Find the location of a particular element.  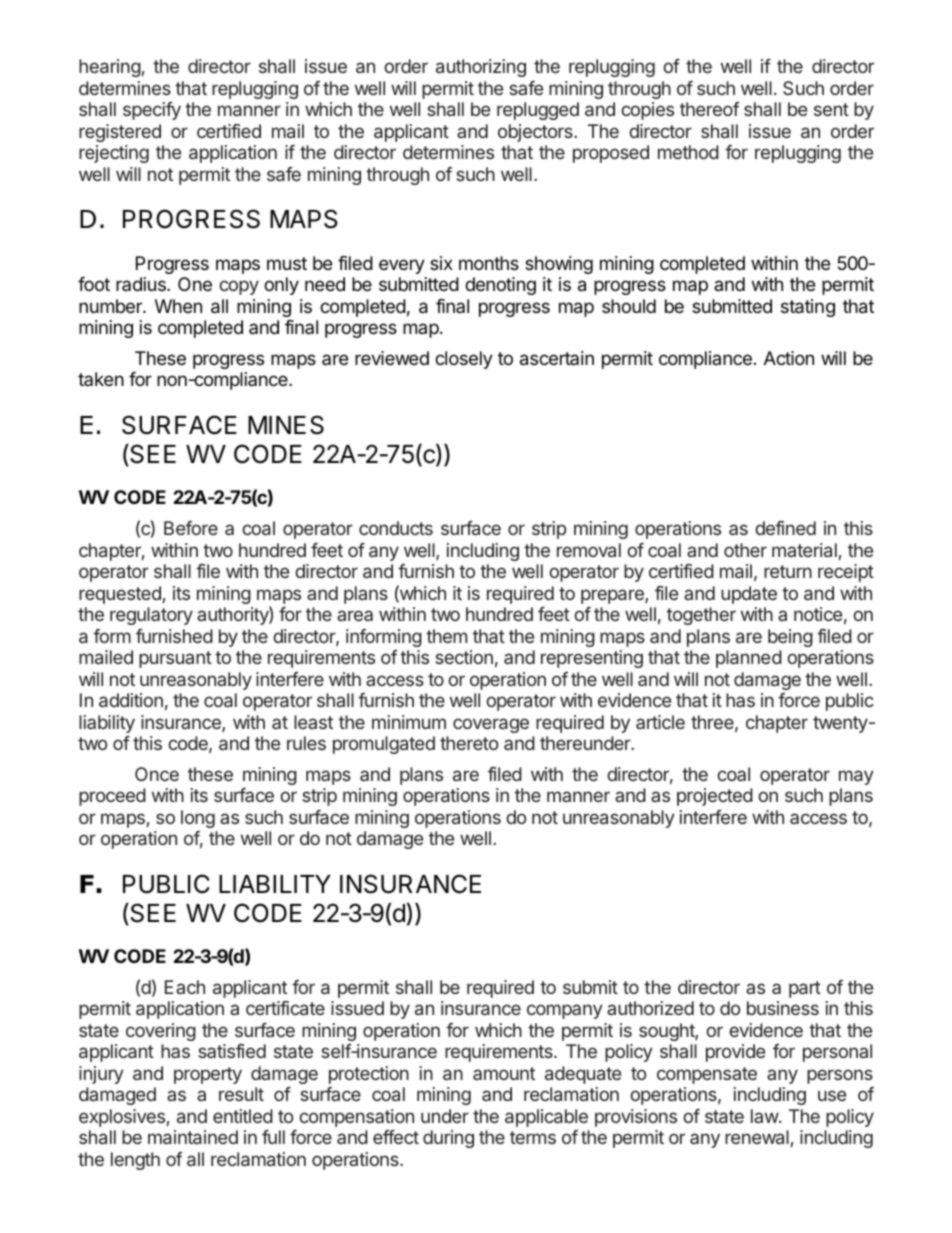

coverage is located at coordinates (491, 725).
